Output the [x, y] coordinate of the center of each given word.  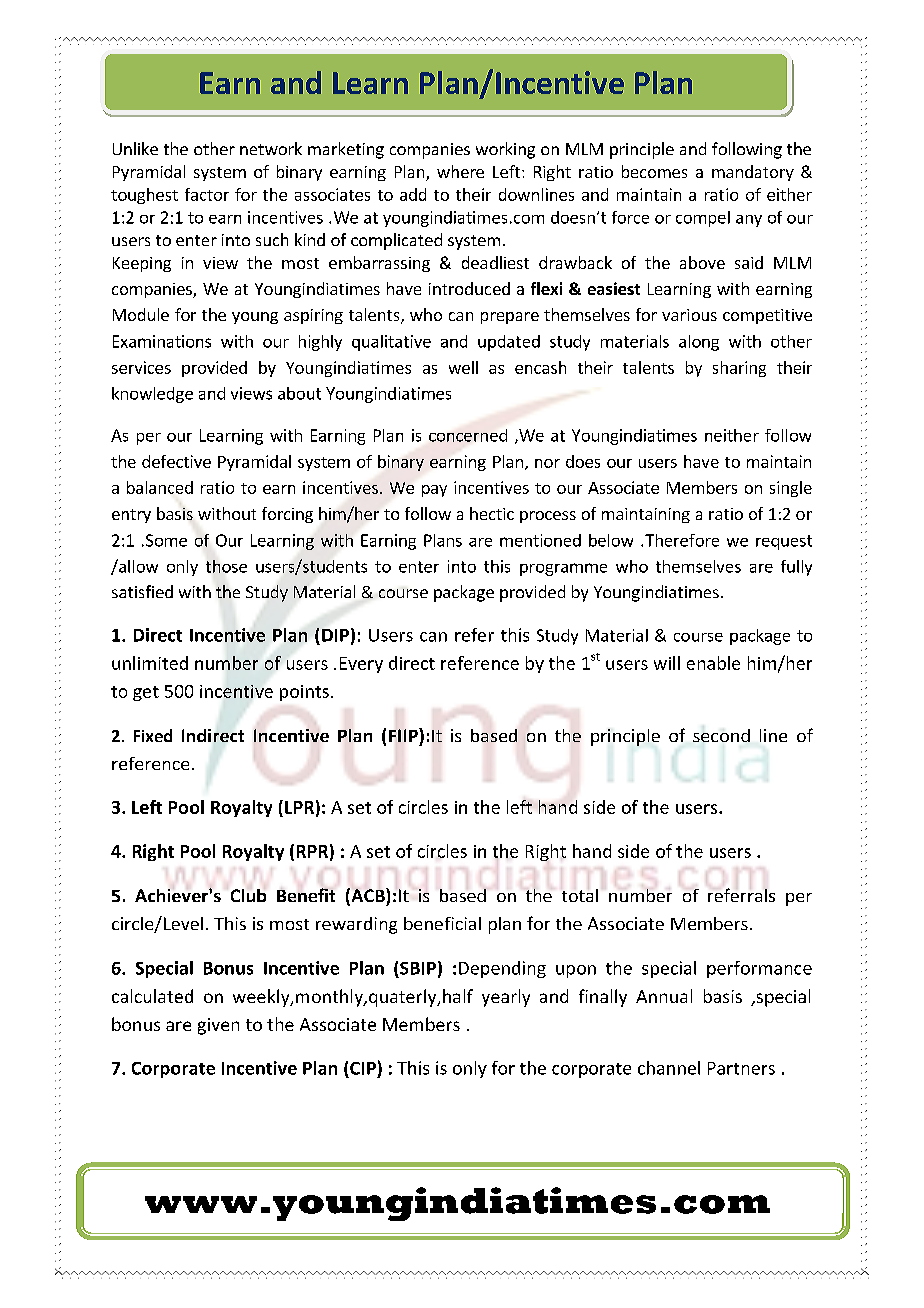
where [460, 171]
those [226, 566]
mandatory [753, 173]
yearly [506, 998]
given [218, 1026]
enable [713, 663]
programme [563, 569]
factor [207, 194]
